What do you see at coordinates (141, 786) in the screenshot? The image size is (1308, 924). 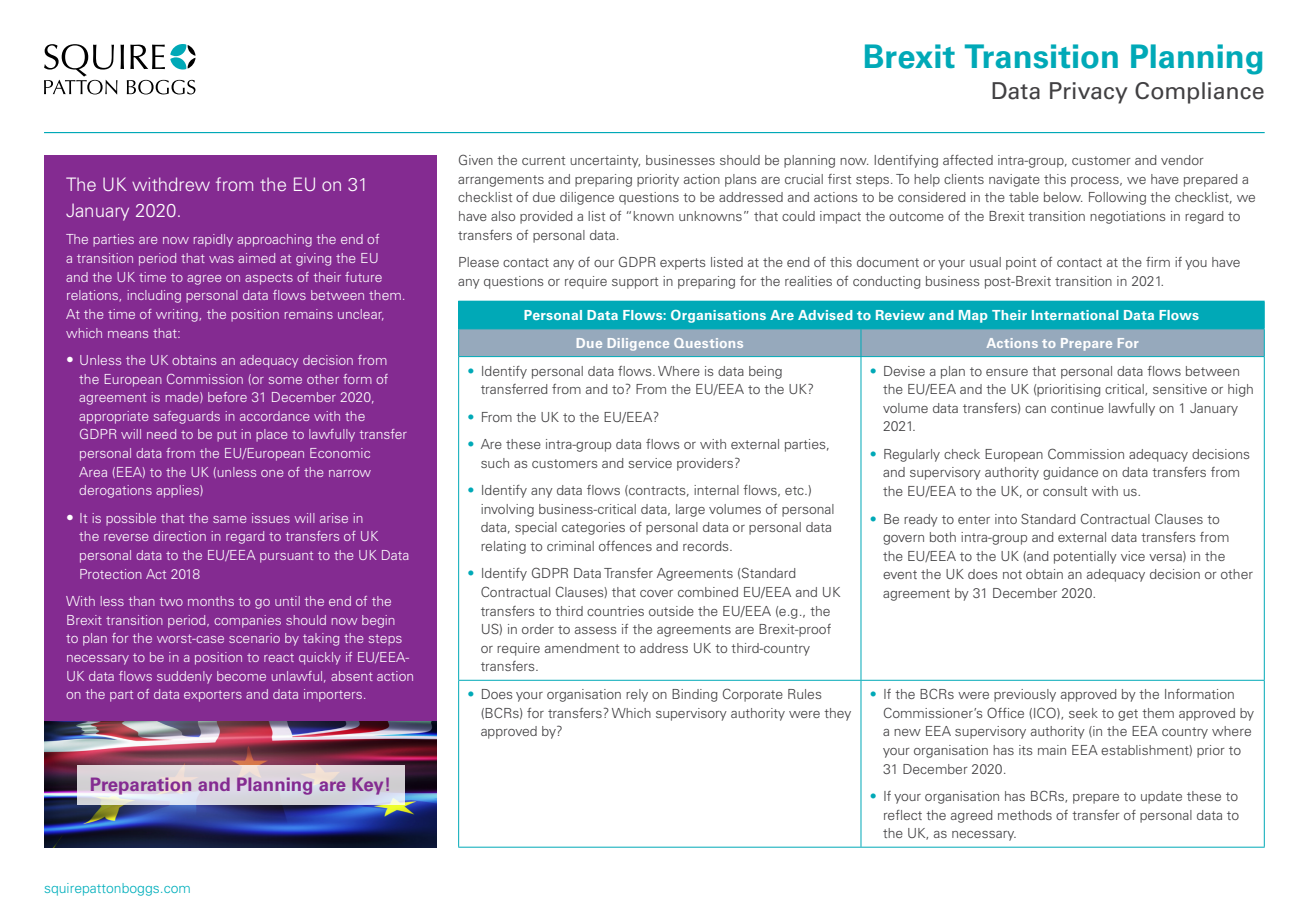 I see `Preparation` at bounding box center [141, 786].
